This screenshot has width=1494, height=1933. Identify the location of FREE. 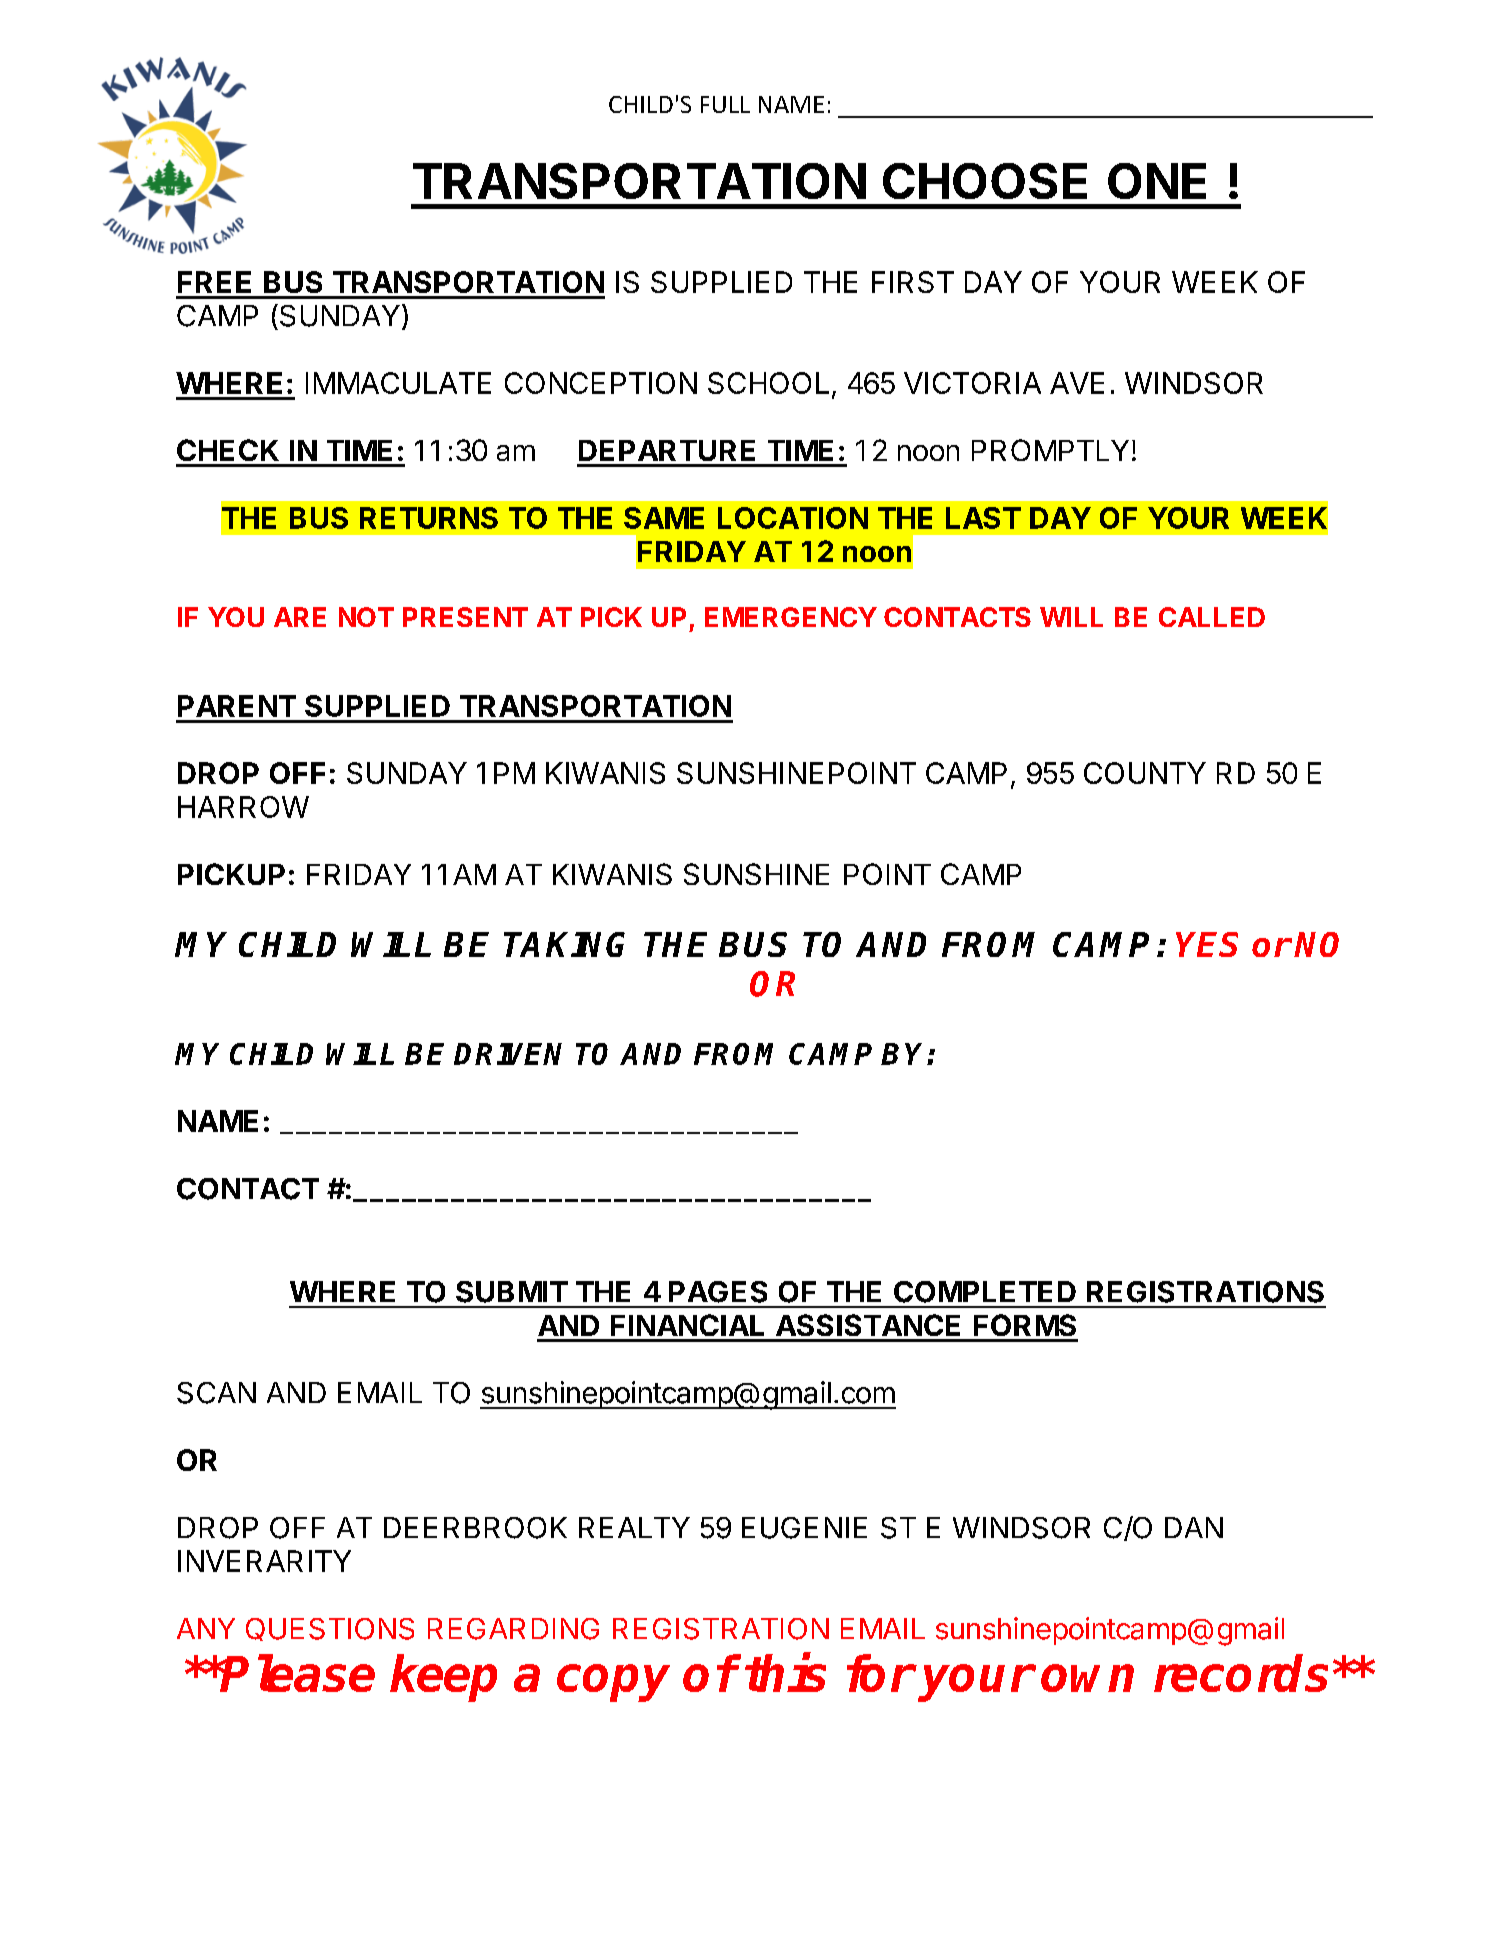
(214, 282).
